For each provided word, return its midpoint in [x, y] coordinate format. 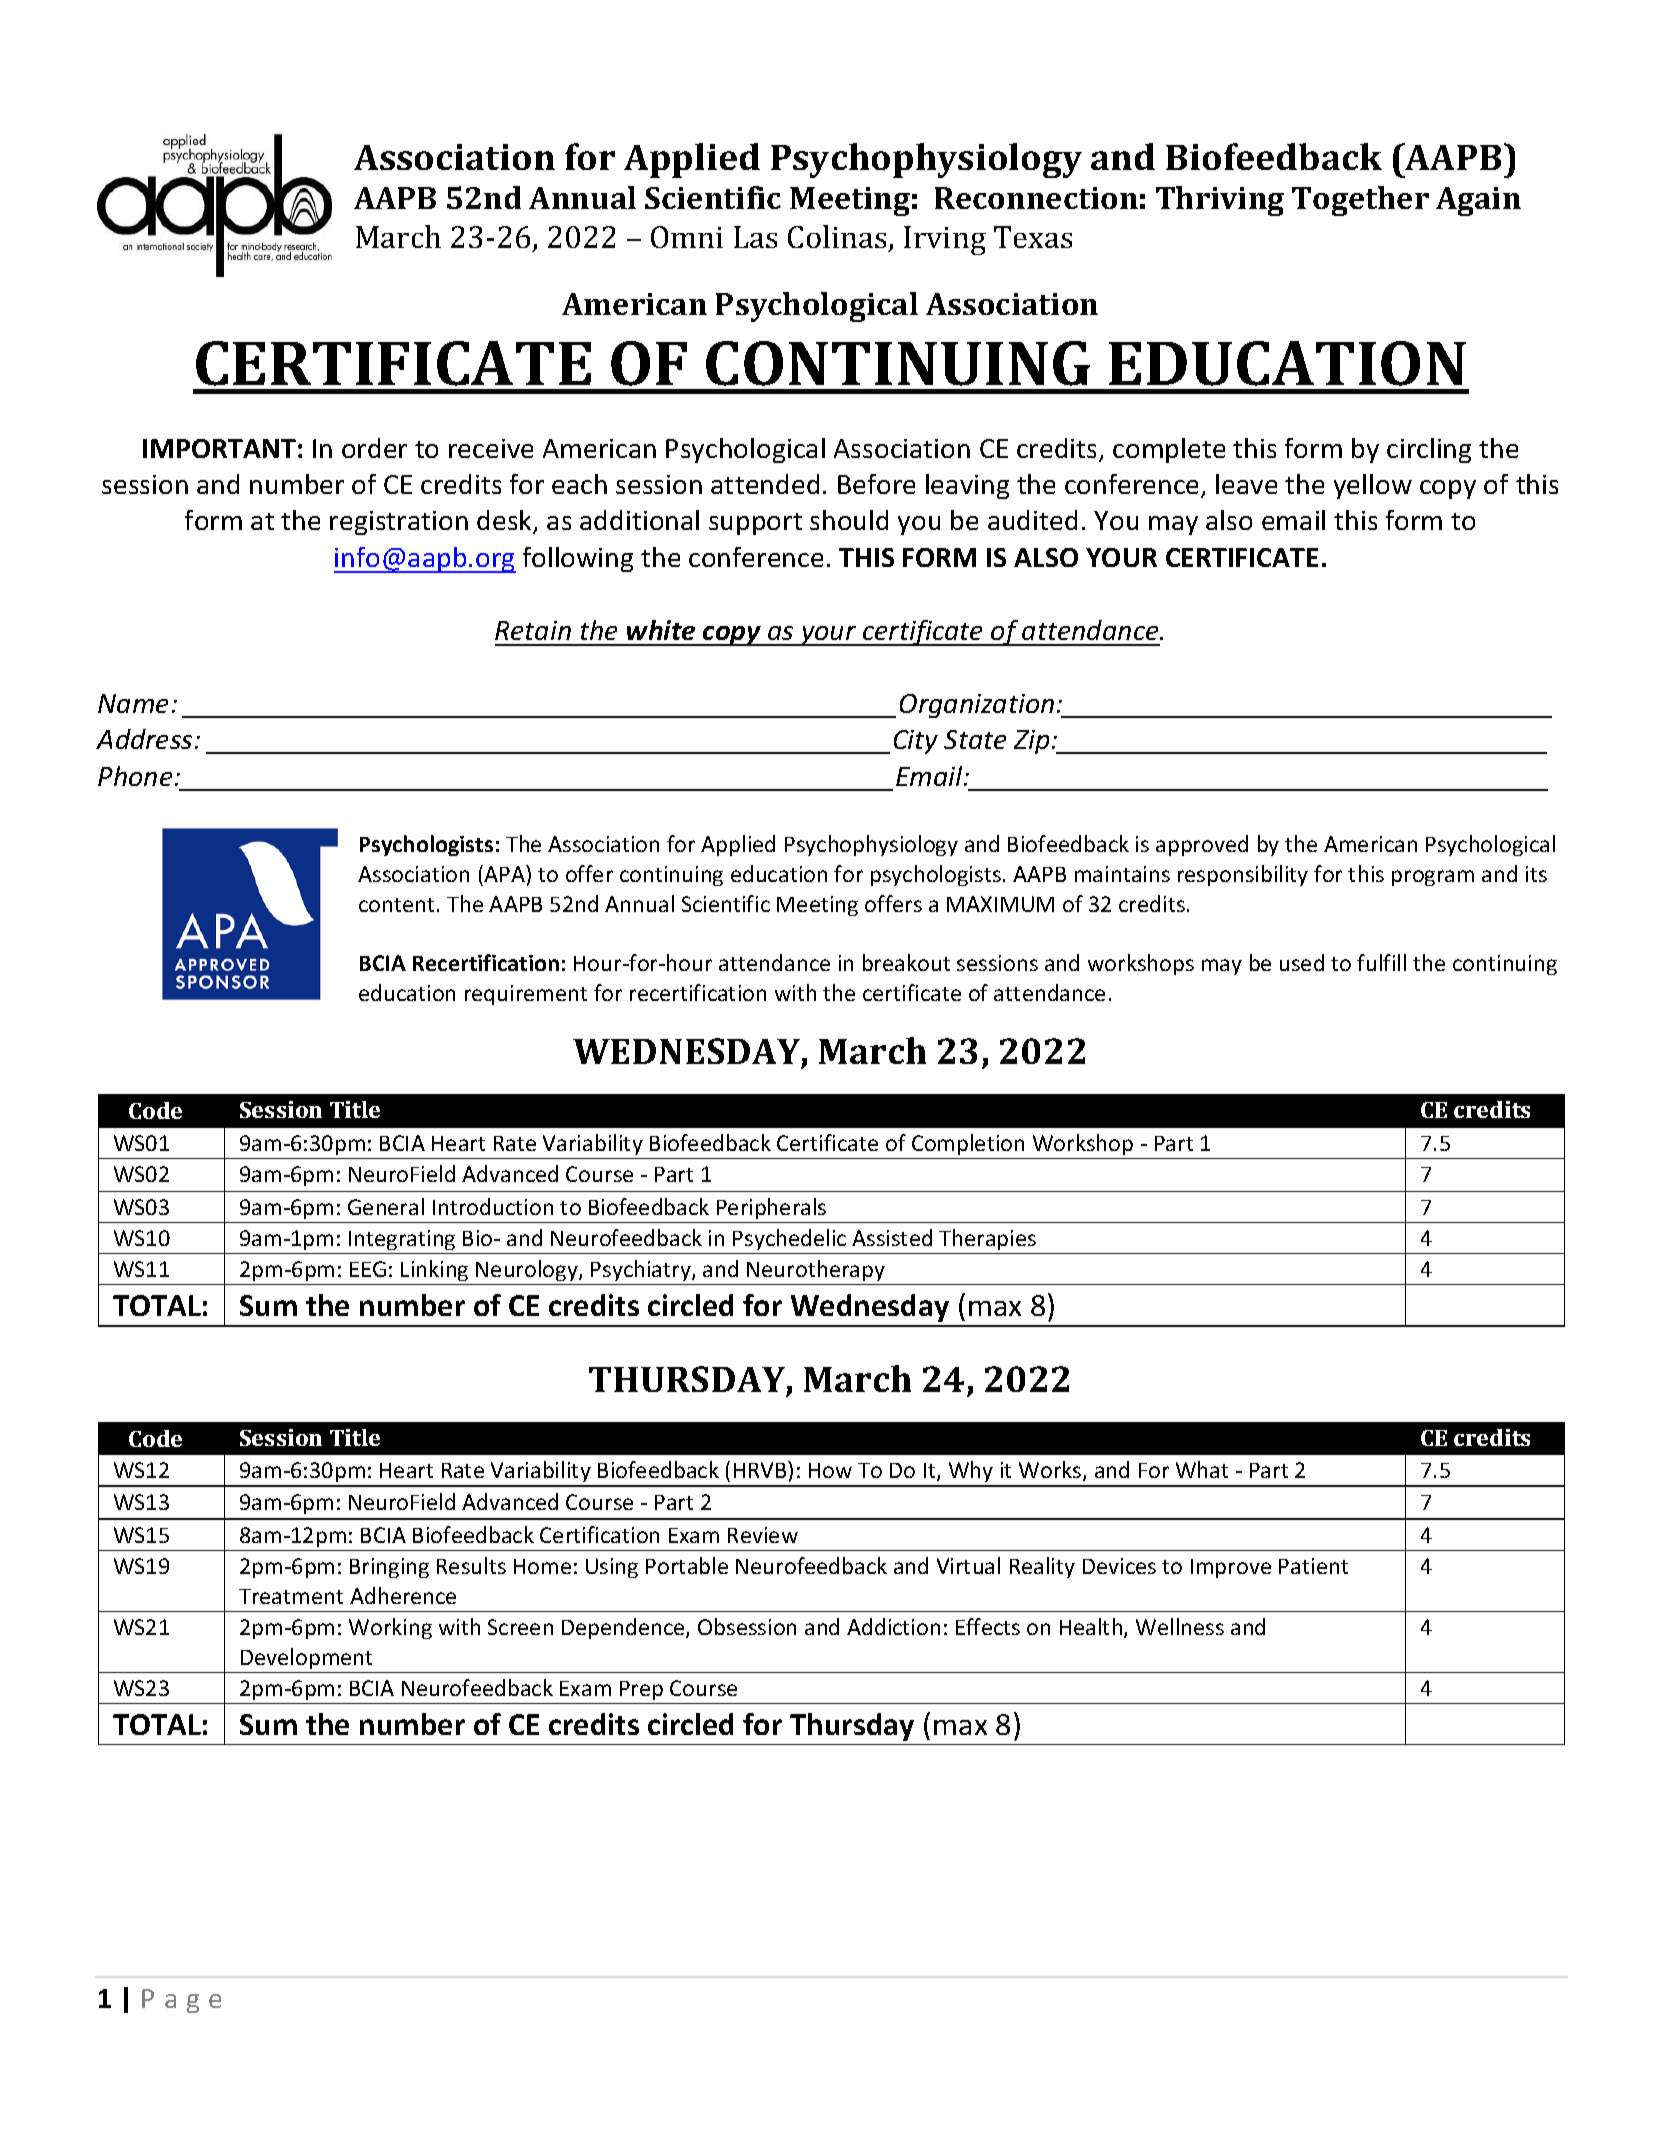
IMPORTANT [219, 448]
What [1202, 1469]
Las [755, 237]
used [1302, 962]
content [396, 905]
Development [306, 1658]
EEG [368, 1269]
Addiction [893, 1626]
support [755, 524]
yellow [1373, 486]
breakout [906, 962]
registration [399, 523]
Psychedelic [789, 1239]
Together [1360, 201]
